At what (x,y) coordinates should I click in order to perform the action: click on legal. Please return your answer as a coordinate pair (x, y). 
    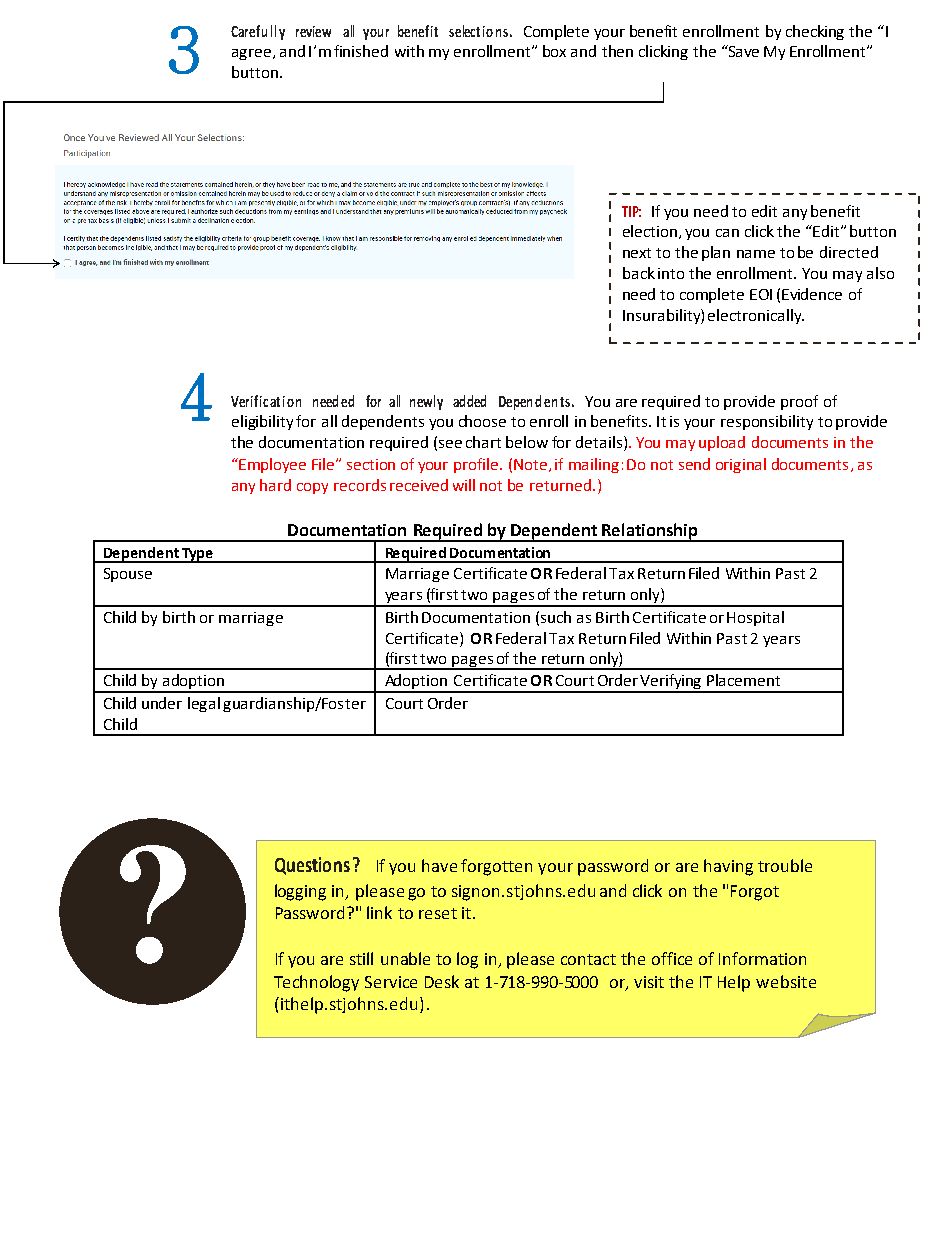
    Looking at the image, I should click on (204, 704).
